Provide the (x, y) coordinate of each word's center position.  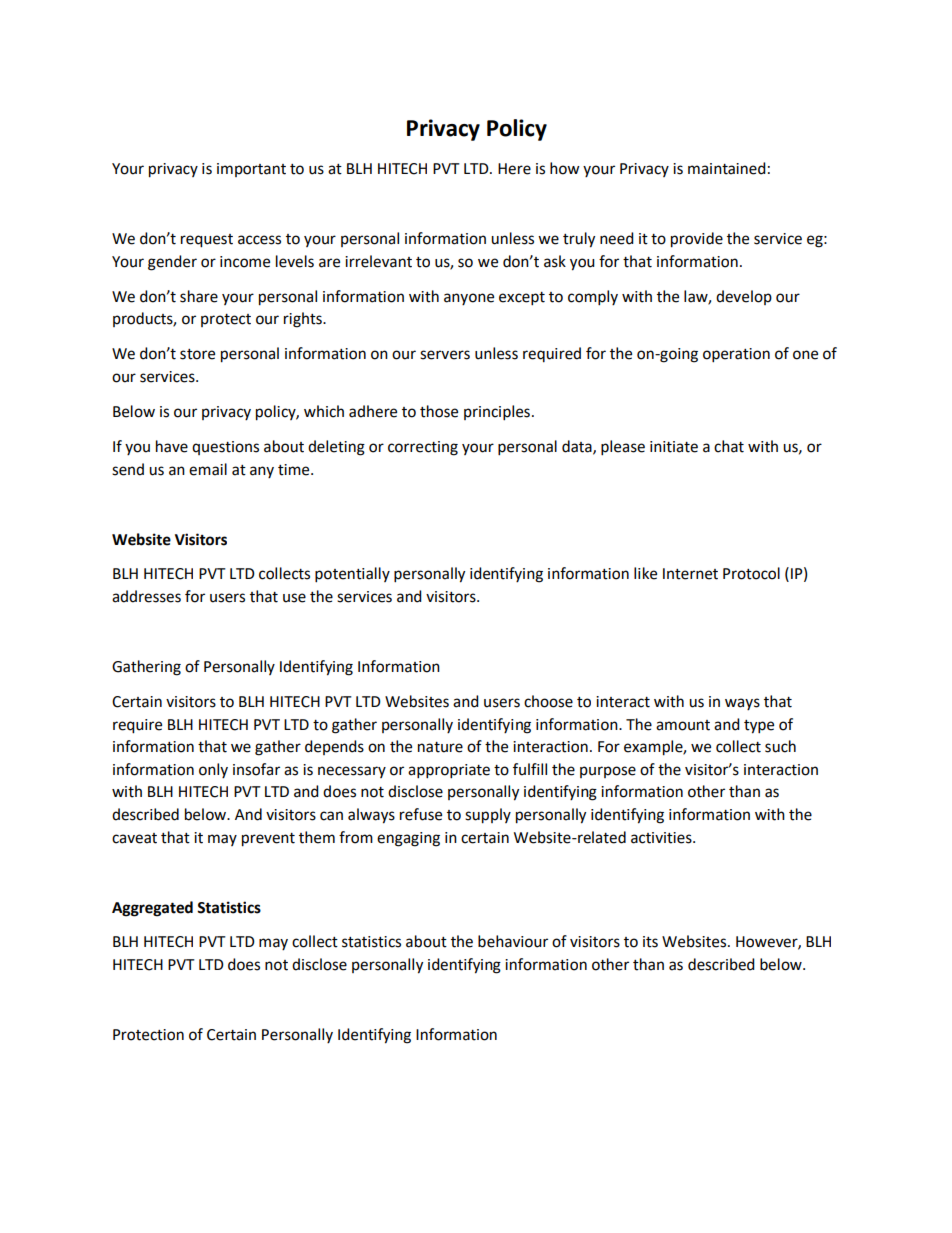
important (251, 170)
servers (445, 355)
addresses (146, 596)
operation (736, 355)
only (213, 770)
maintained (727, 168)
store (197, 354)
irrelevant (378, 261)
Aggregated (152, 909)
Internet (690, 574)
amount (683, 725)
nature (440, 747)
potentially (352, 575)
